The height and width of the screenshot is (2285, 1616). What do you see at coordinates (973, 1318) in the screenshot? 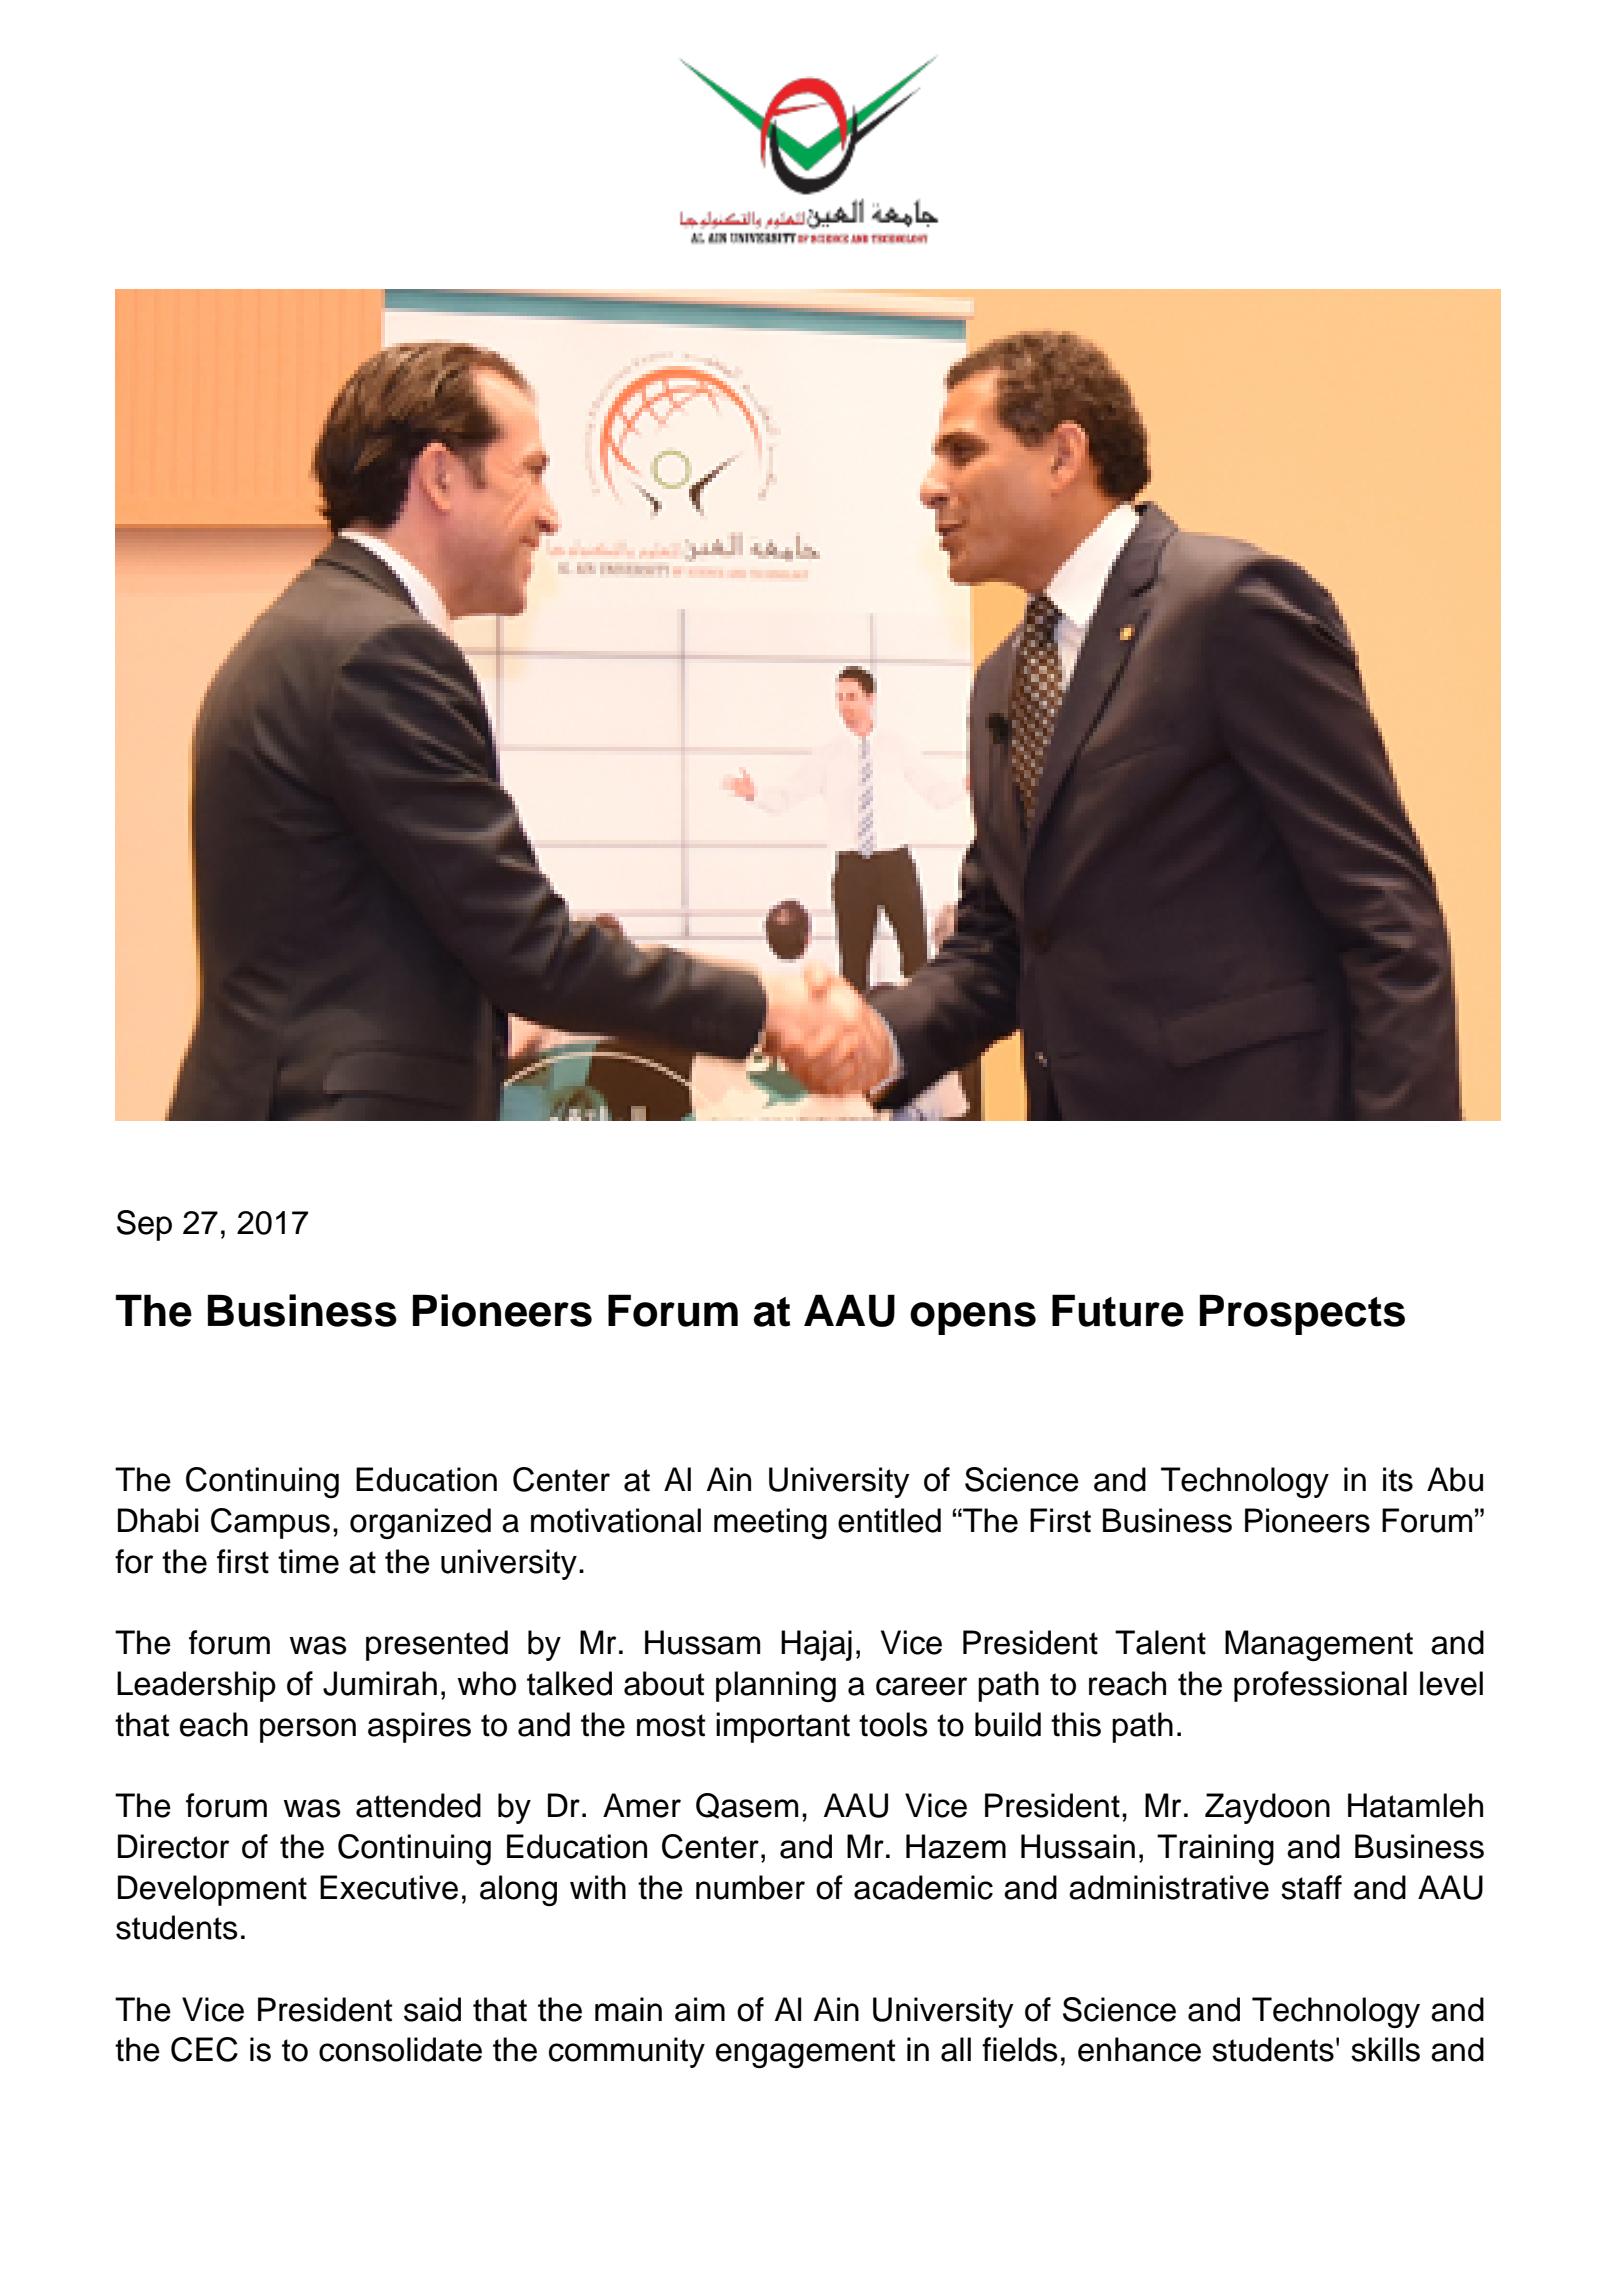
I see `opens` at bounding box center [973, 1318].
